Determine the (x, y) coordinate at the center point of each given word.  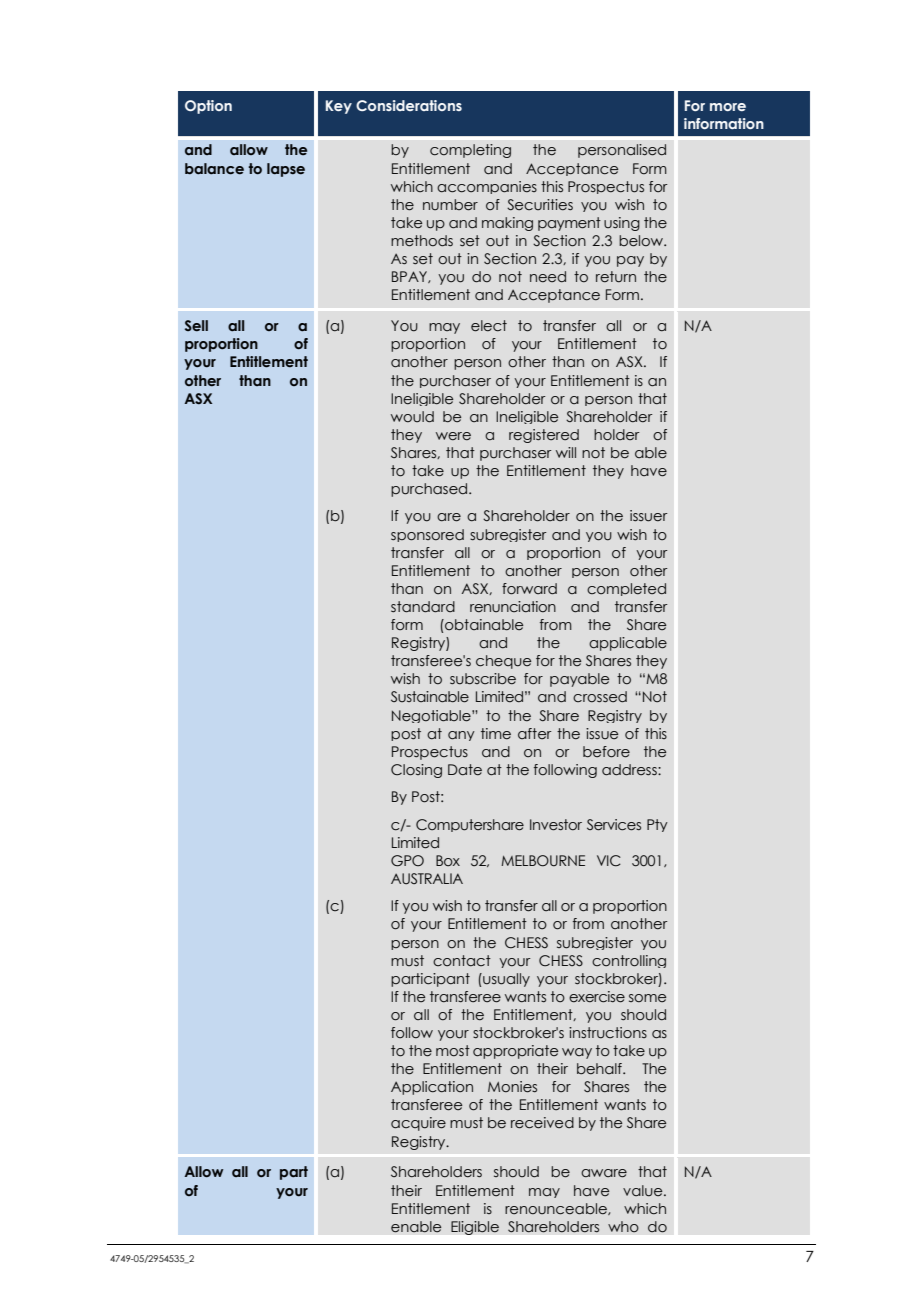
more (728, 107)
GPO (407, 861)
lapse (286, 170)
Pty (657, 825)
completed (626, 589)
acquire (418, 1124)
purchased (430, 490)
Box (448, 861)
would (412, 417)
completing (470, 151)
